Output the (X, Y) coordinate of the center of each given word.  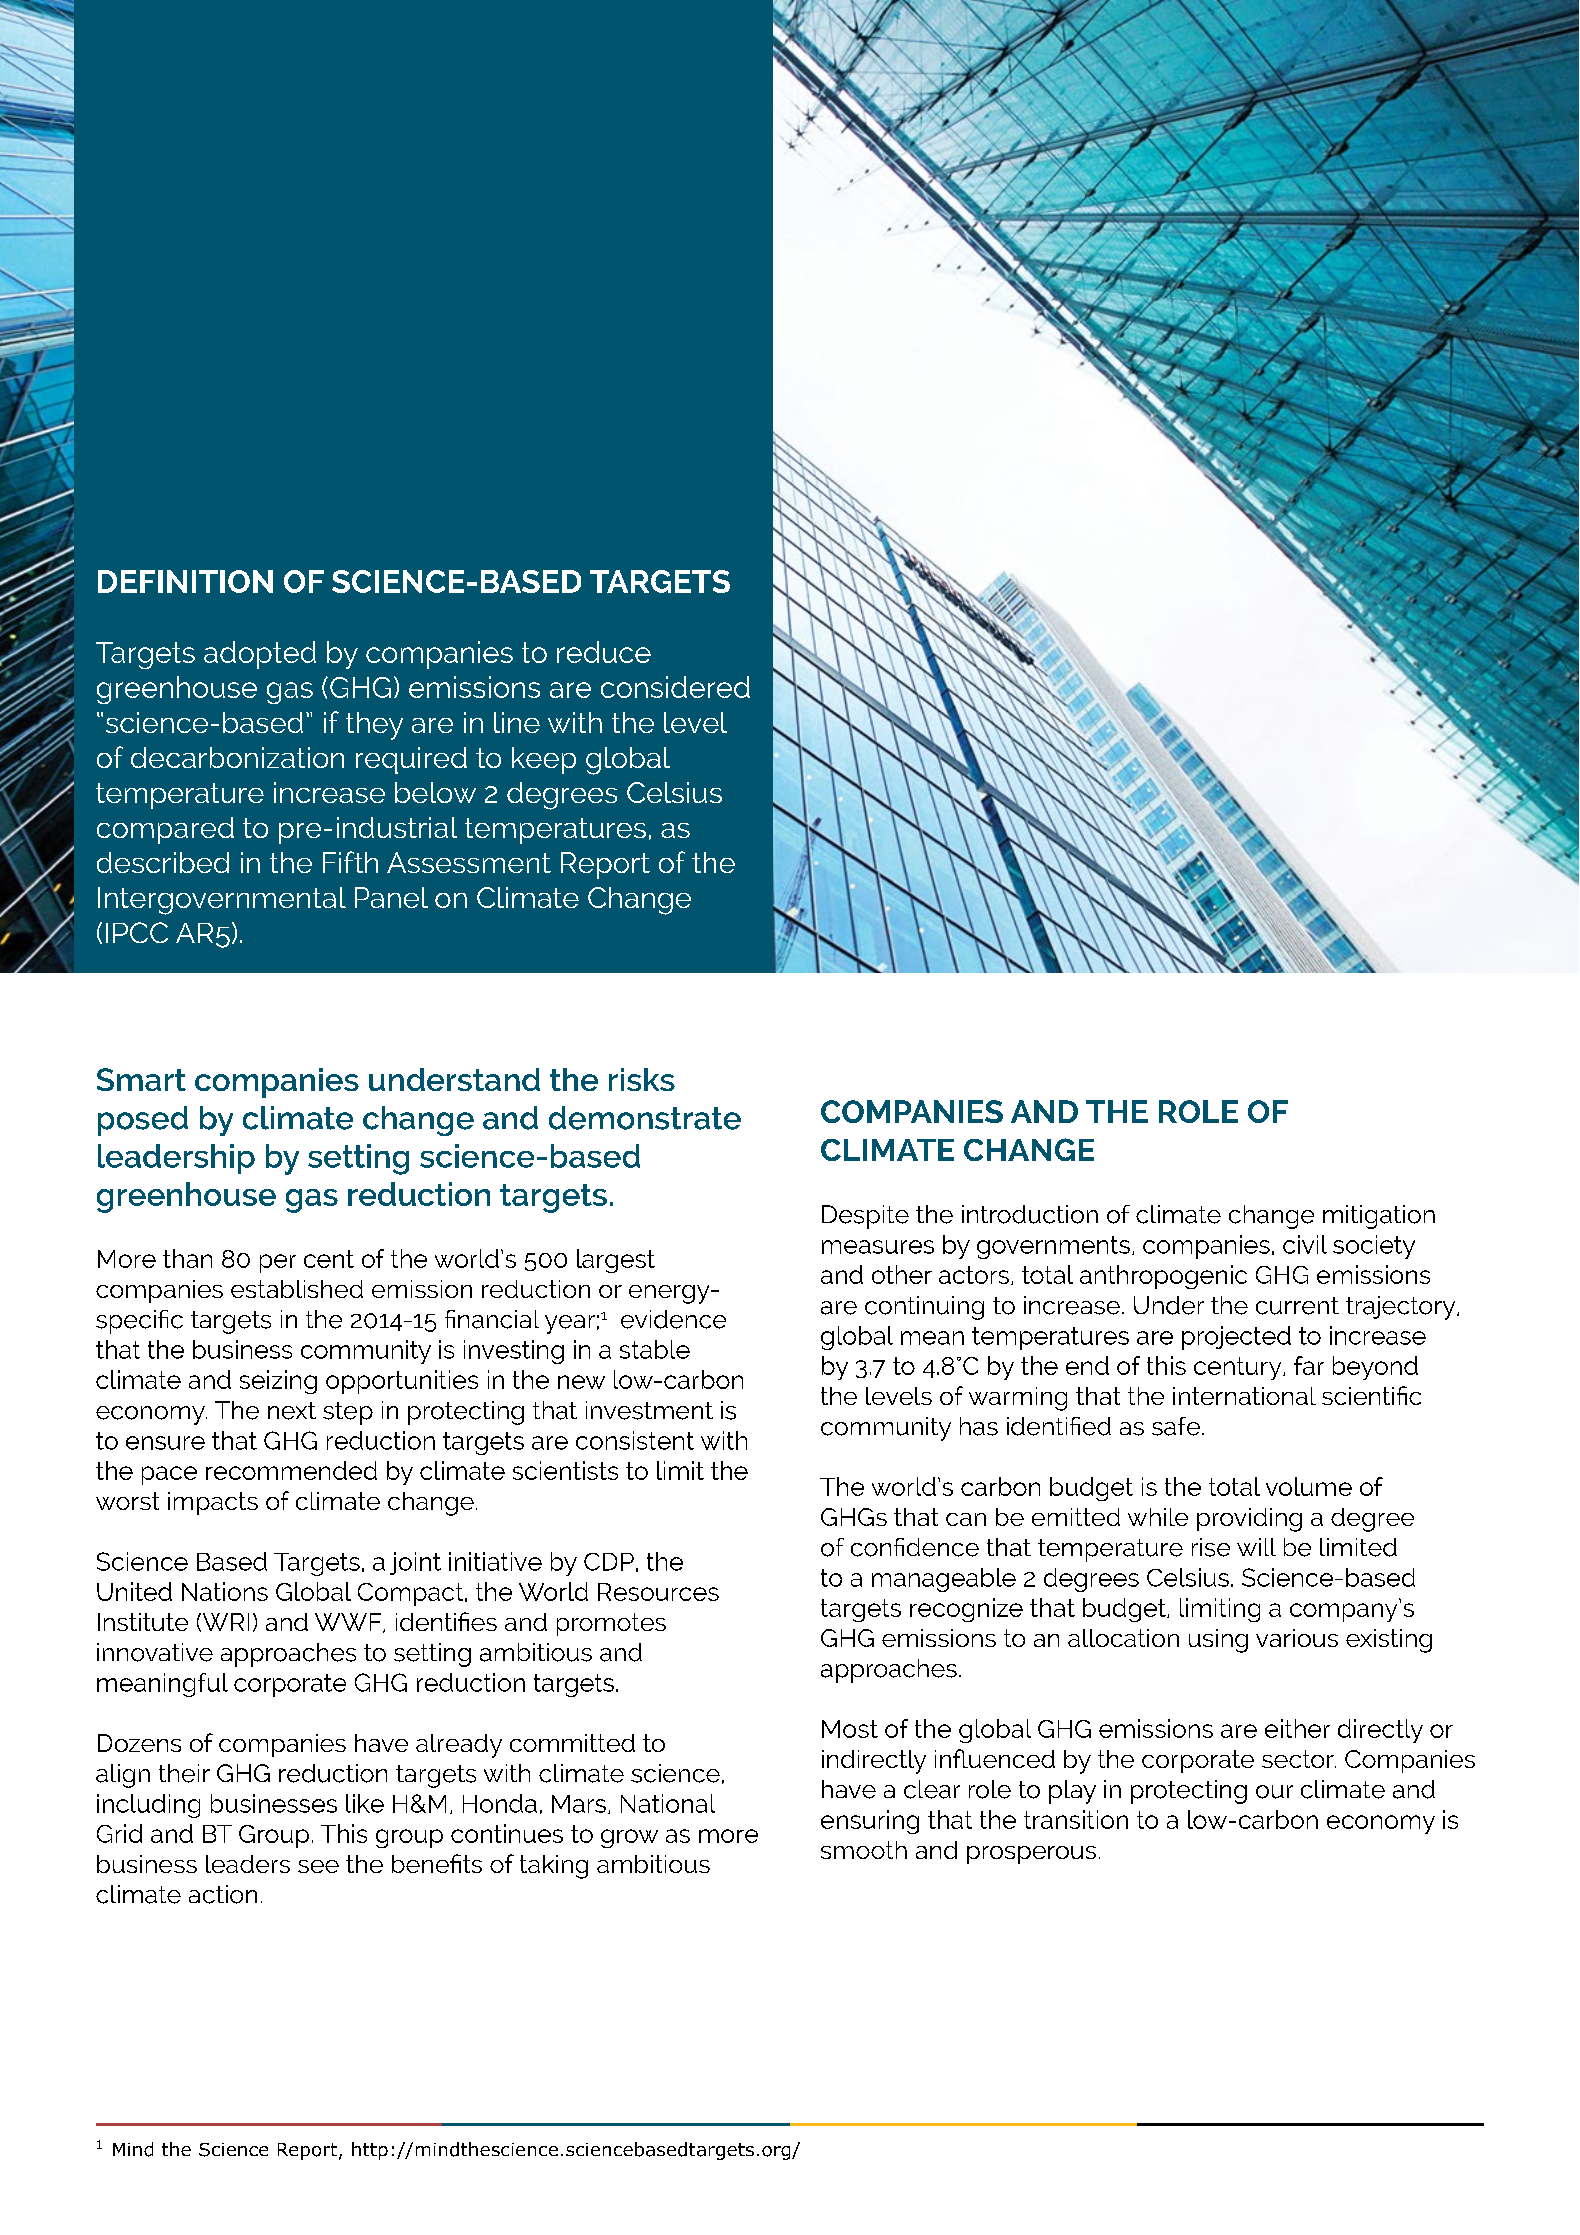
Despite (865, 1217)
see (318, 1866)
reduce (604, 652)
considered (675, 687)
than (187, 1258)
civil (1305, 1244)
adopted (260, 655)
